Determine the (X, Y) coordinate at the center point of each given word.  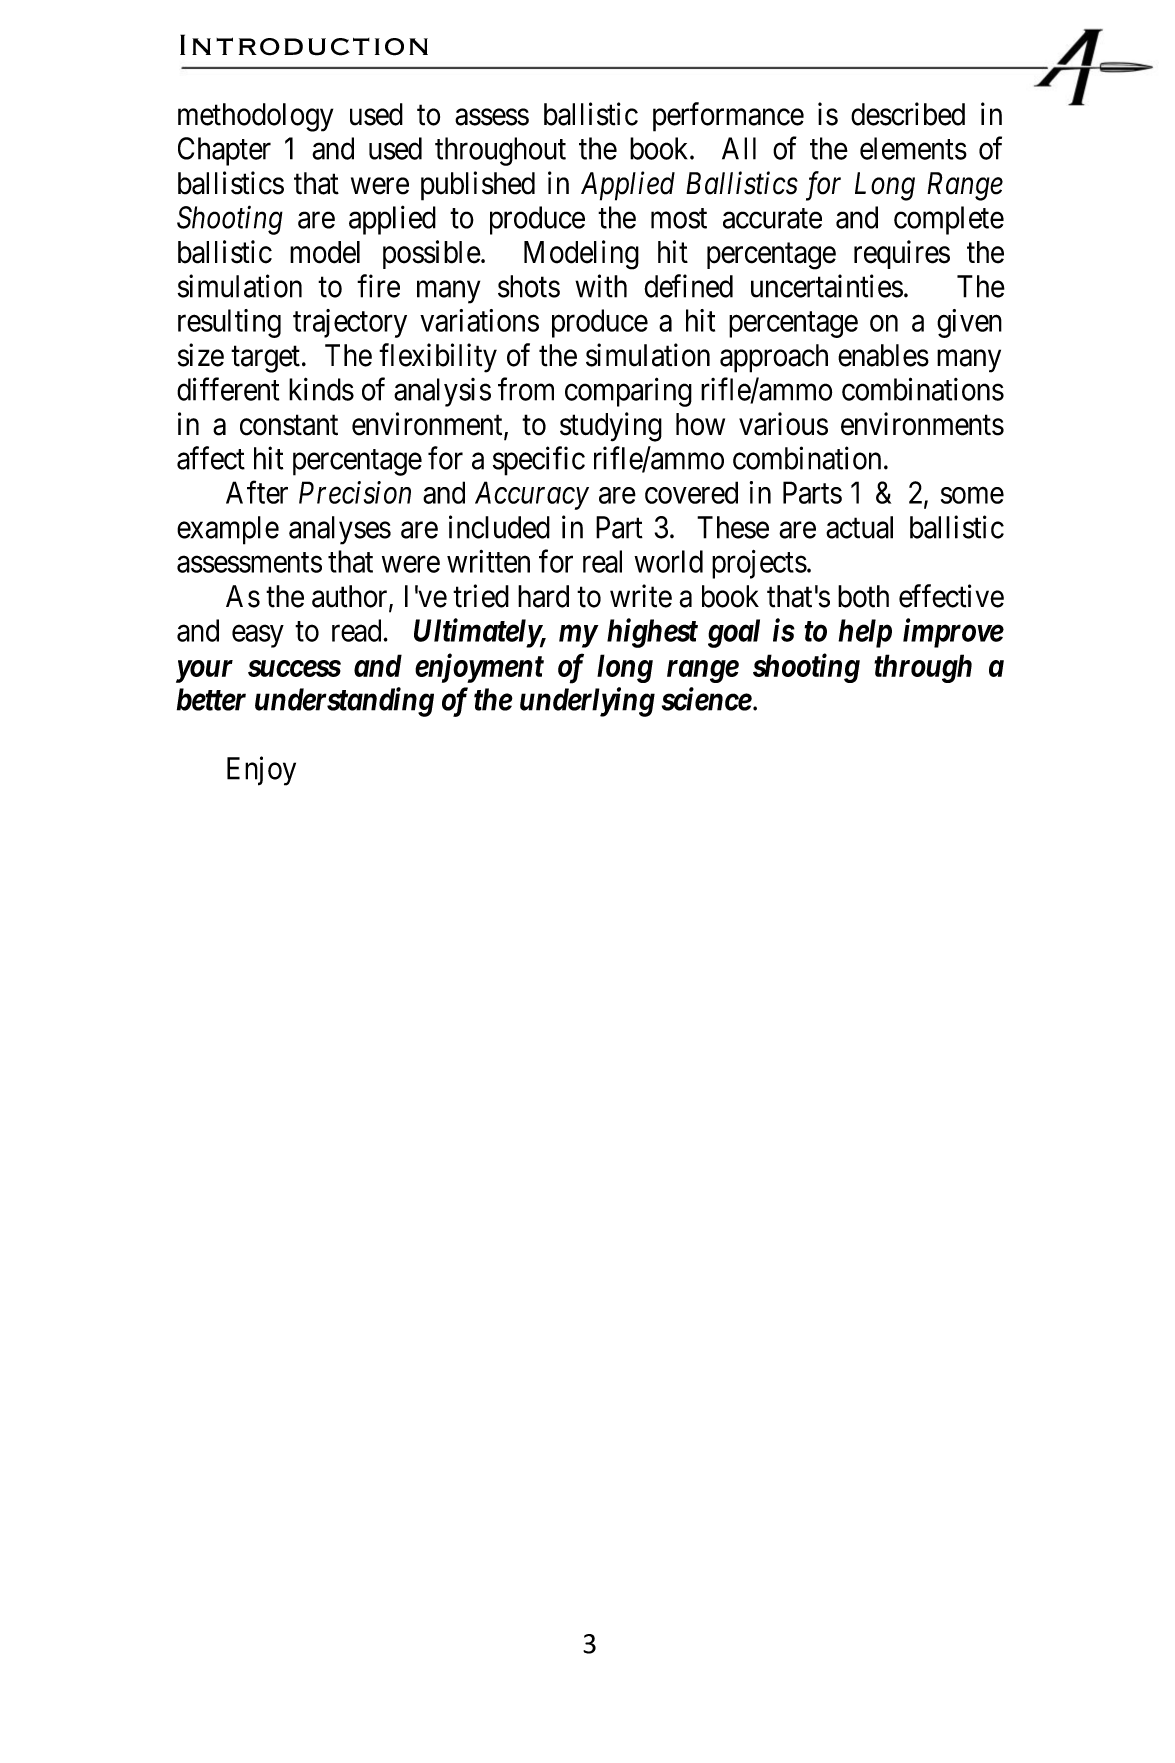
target (265, 359)
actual (859, 527)
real (602, 561)
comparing (628, 392)
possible (432, 254)
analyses (340, 530)
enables (883, 355)
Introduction (304, 45)
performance (728, 117)
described (908, 114)
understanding (344, 702)
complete (949, 220)
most (679, 218)
